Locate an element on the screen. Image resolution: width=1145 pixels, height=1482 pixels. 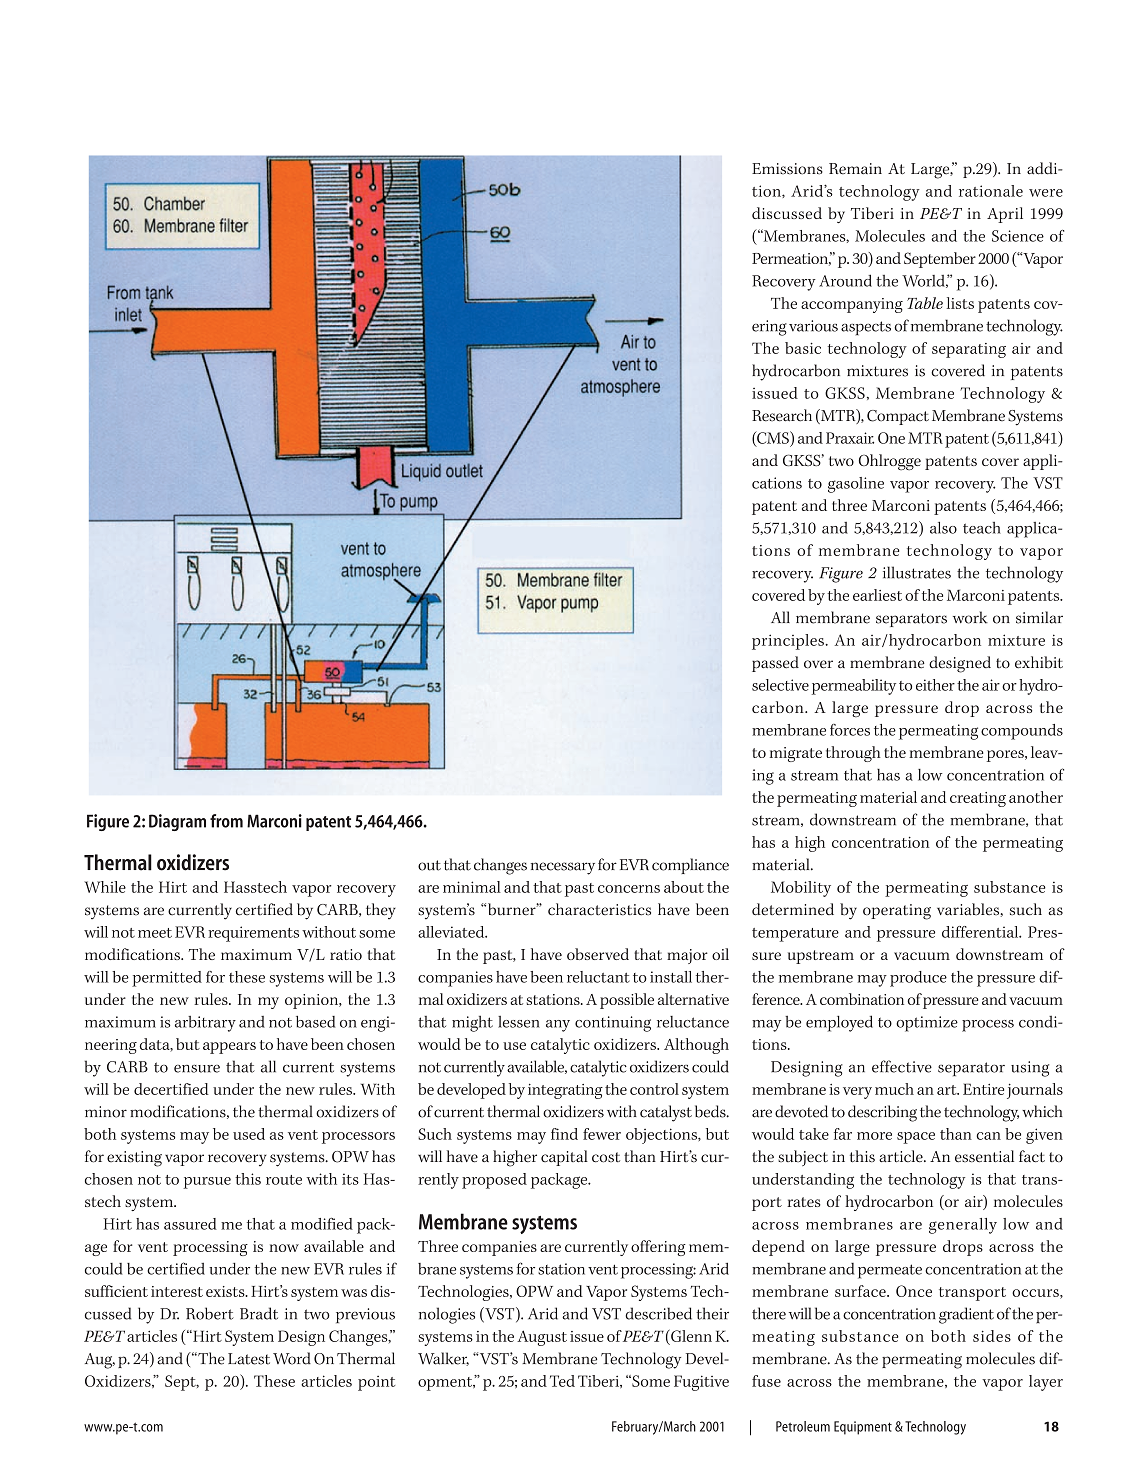
passed is located at coordinates (775, 664).
